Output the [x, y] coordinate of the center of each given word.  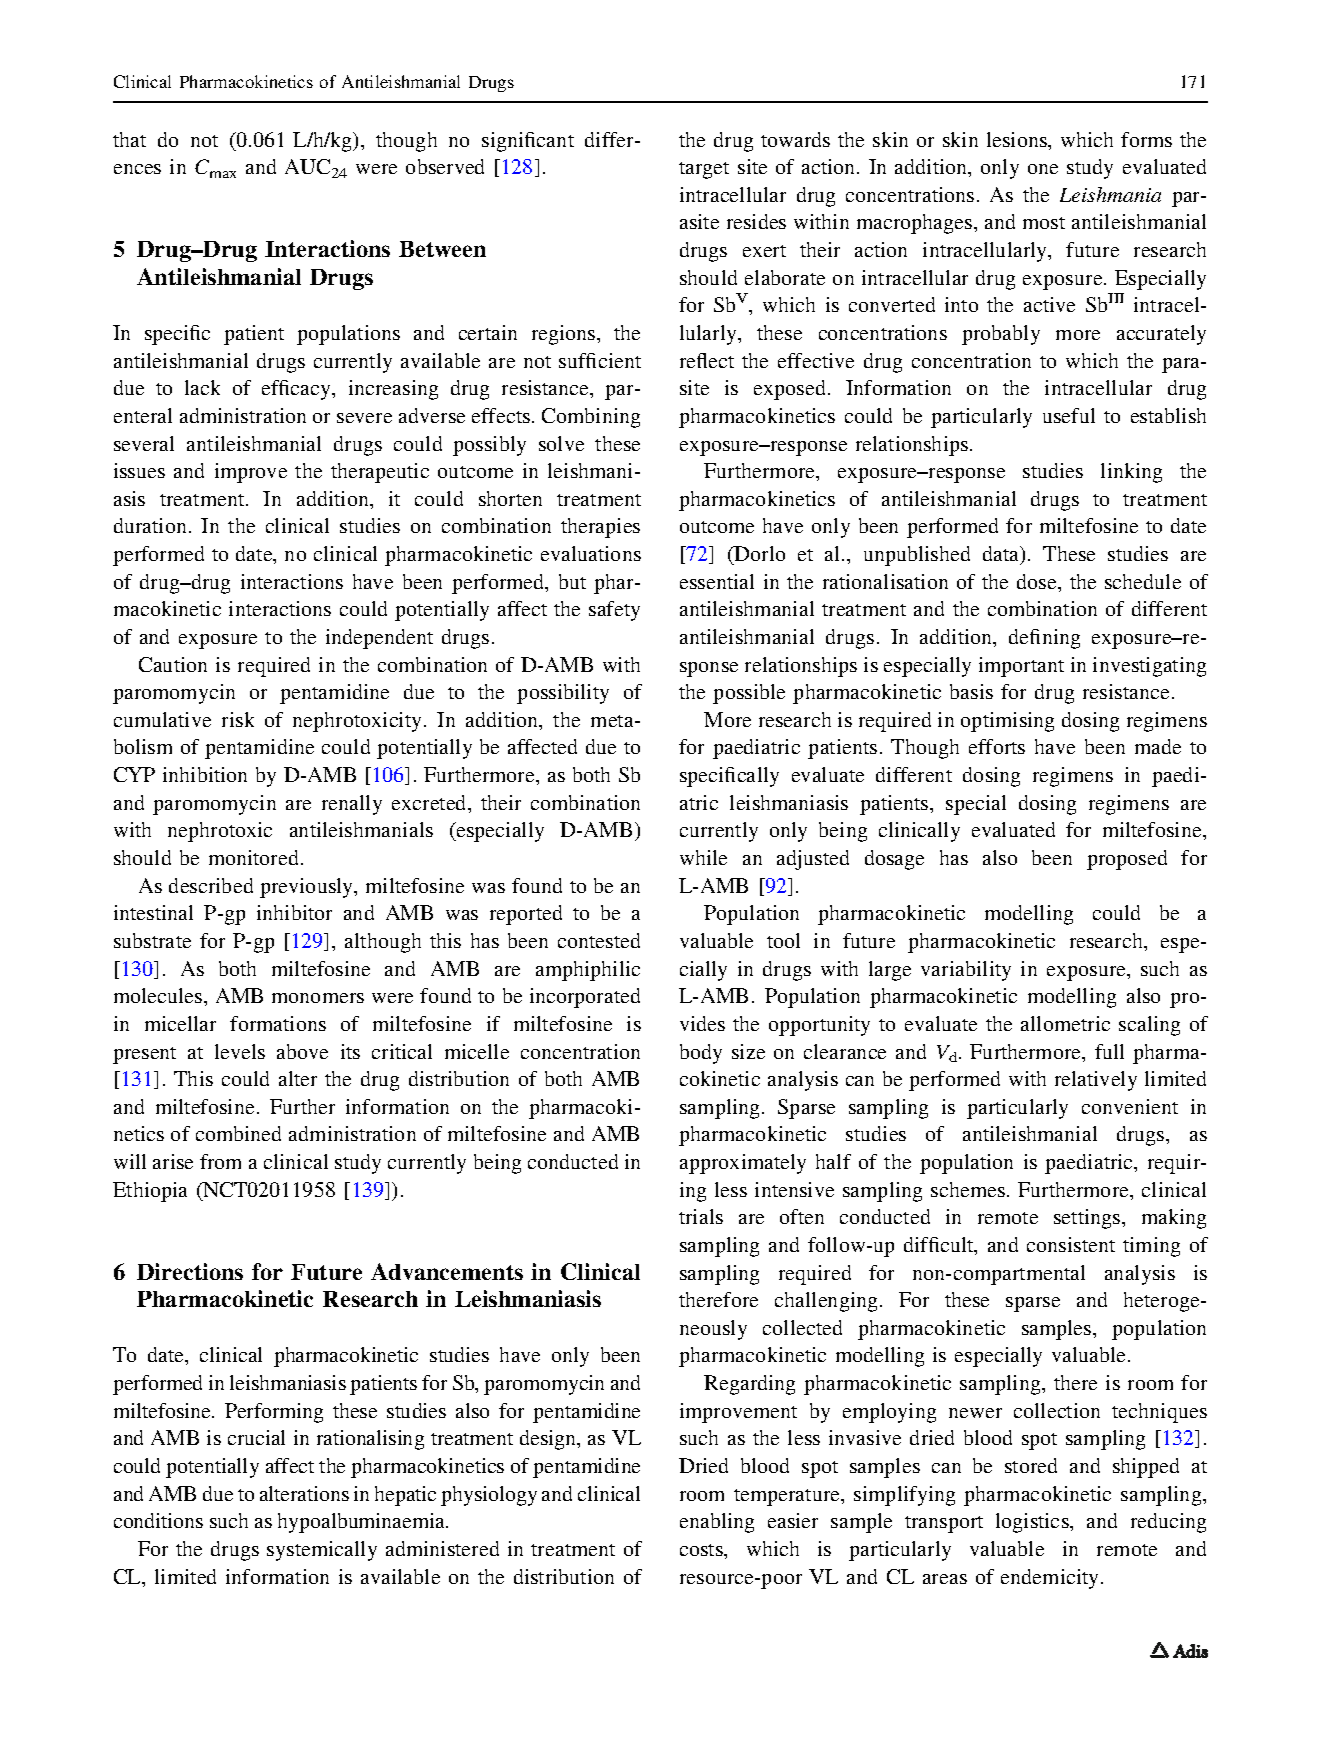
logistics [1033, 1523]
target [704, 170]
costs [702, 1550]
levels [240, 1051]
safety [614, 611]
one [1043, 169]
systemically [322, 1551]
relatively [1096, 1081]
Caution [173, 664]
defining [1044, 639]
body [701, 1054]
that [129, 139]
